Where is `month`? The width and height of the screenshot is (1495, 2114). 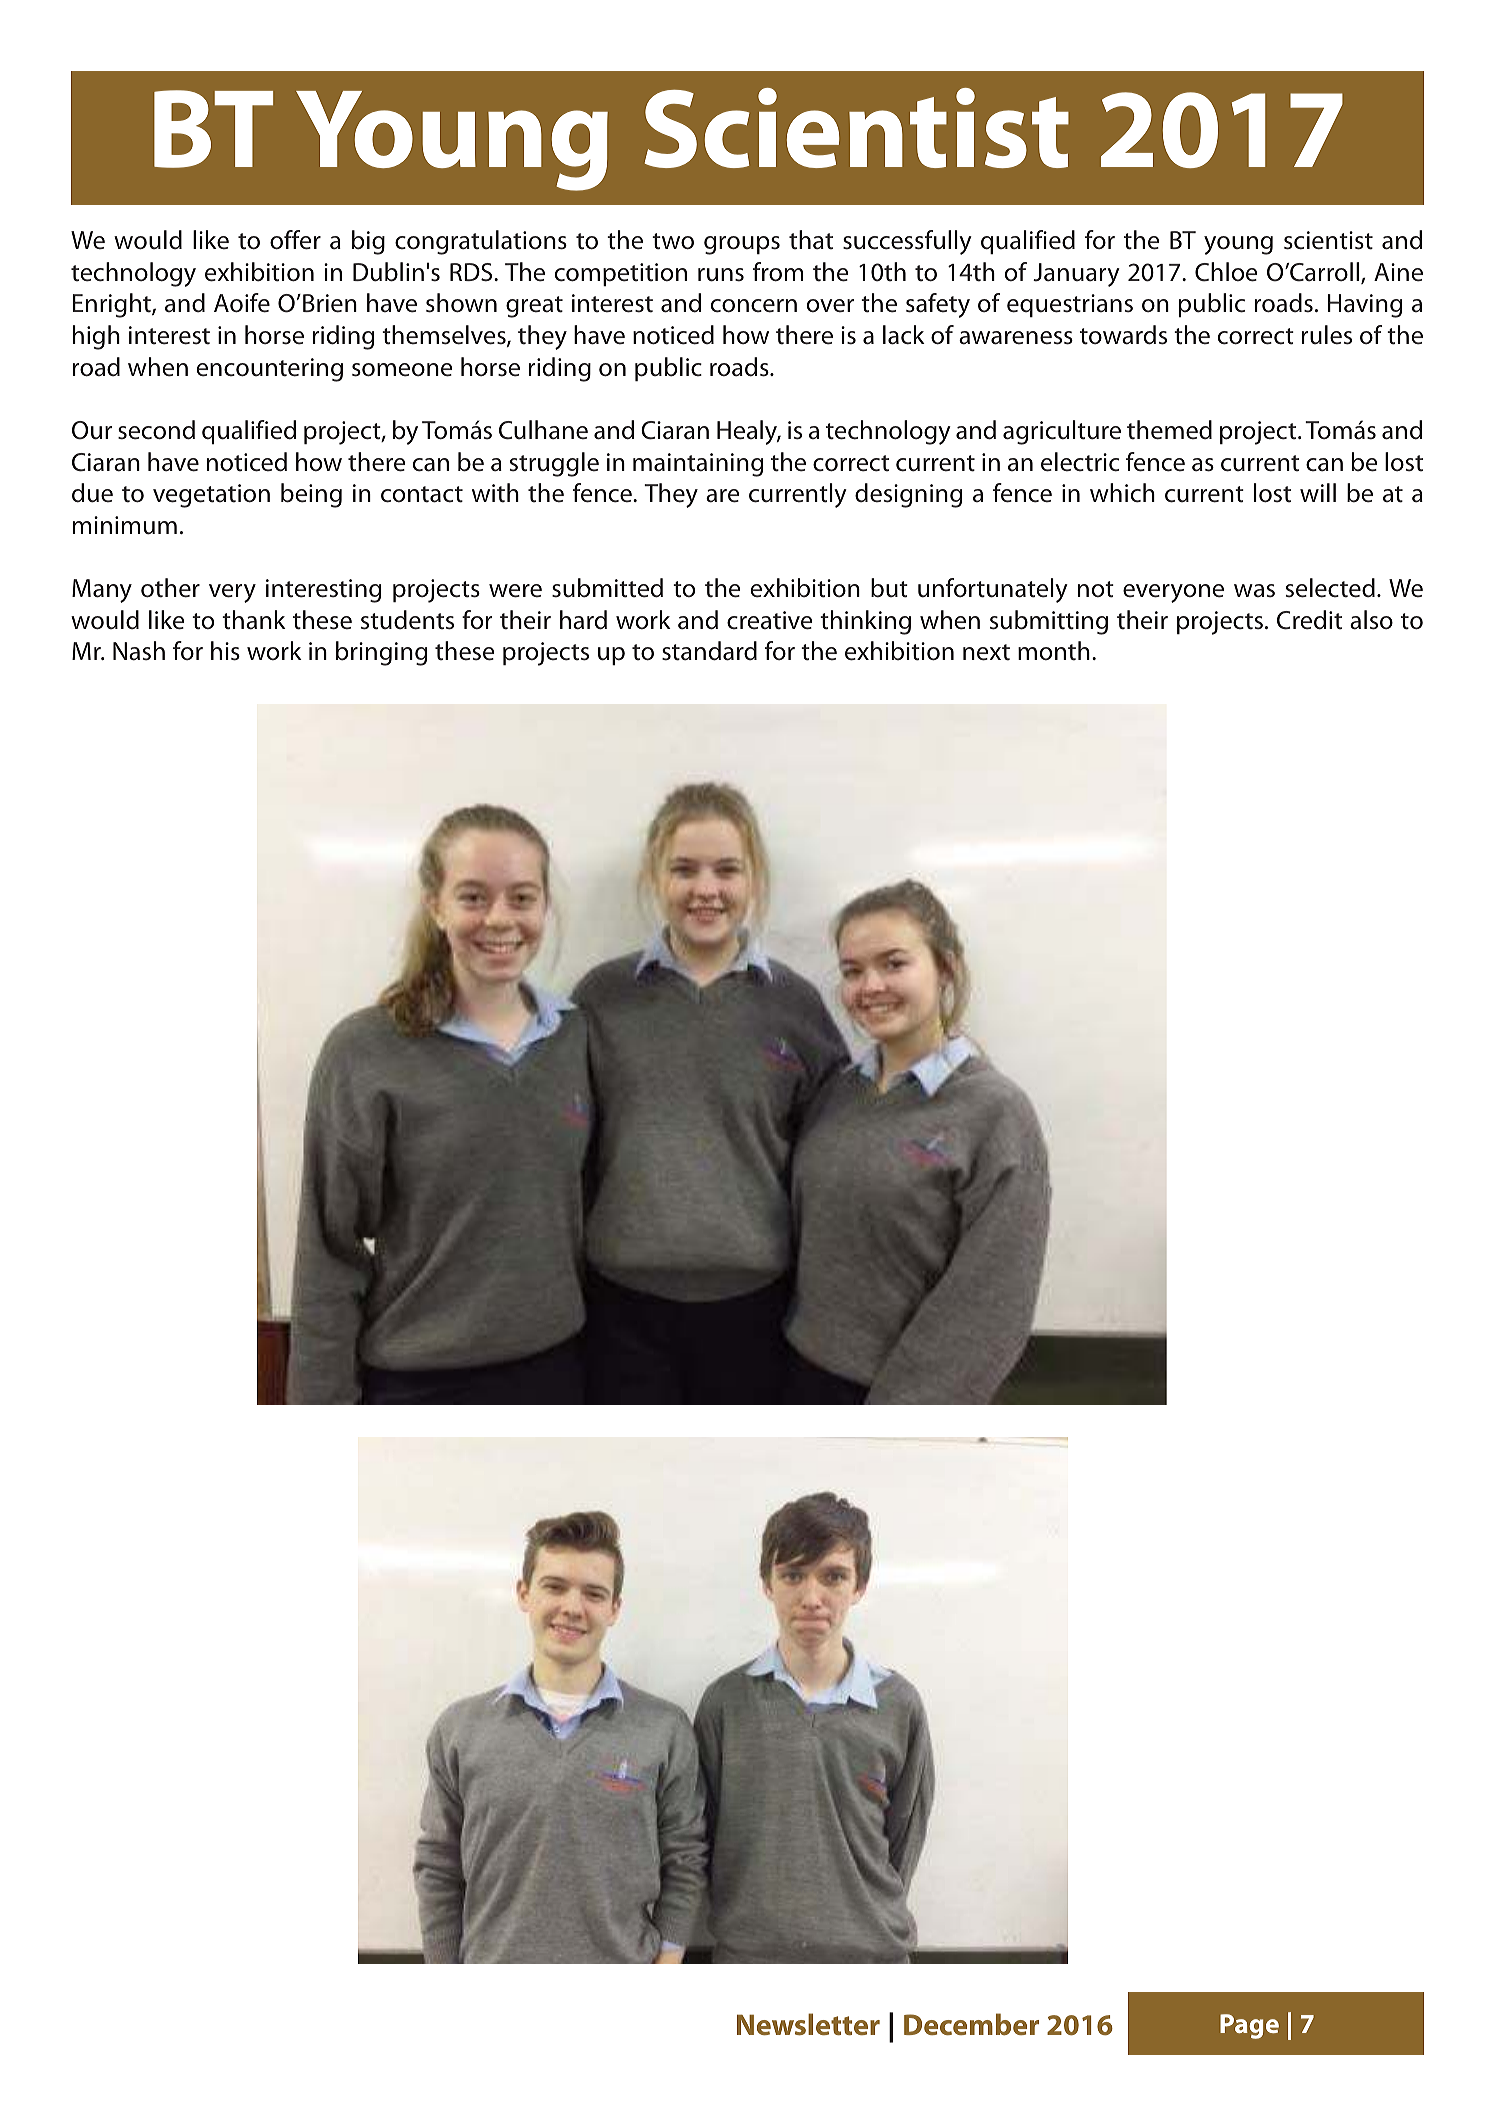 month is located at coordinates (1054, 651).
